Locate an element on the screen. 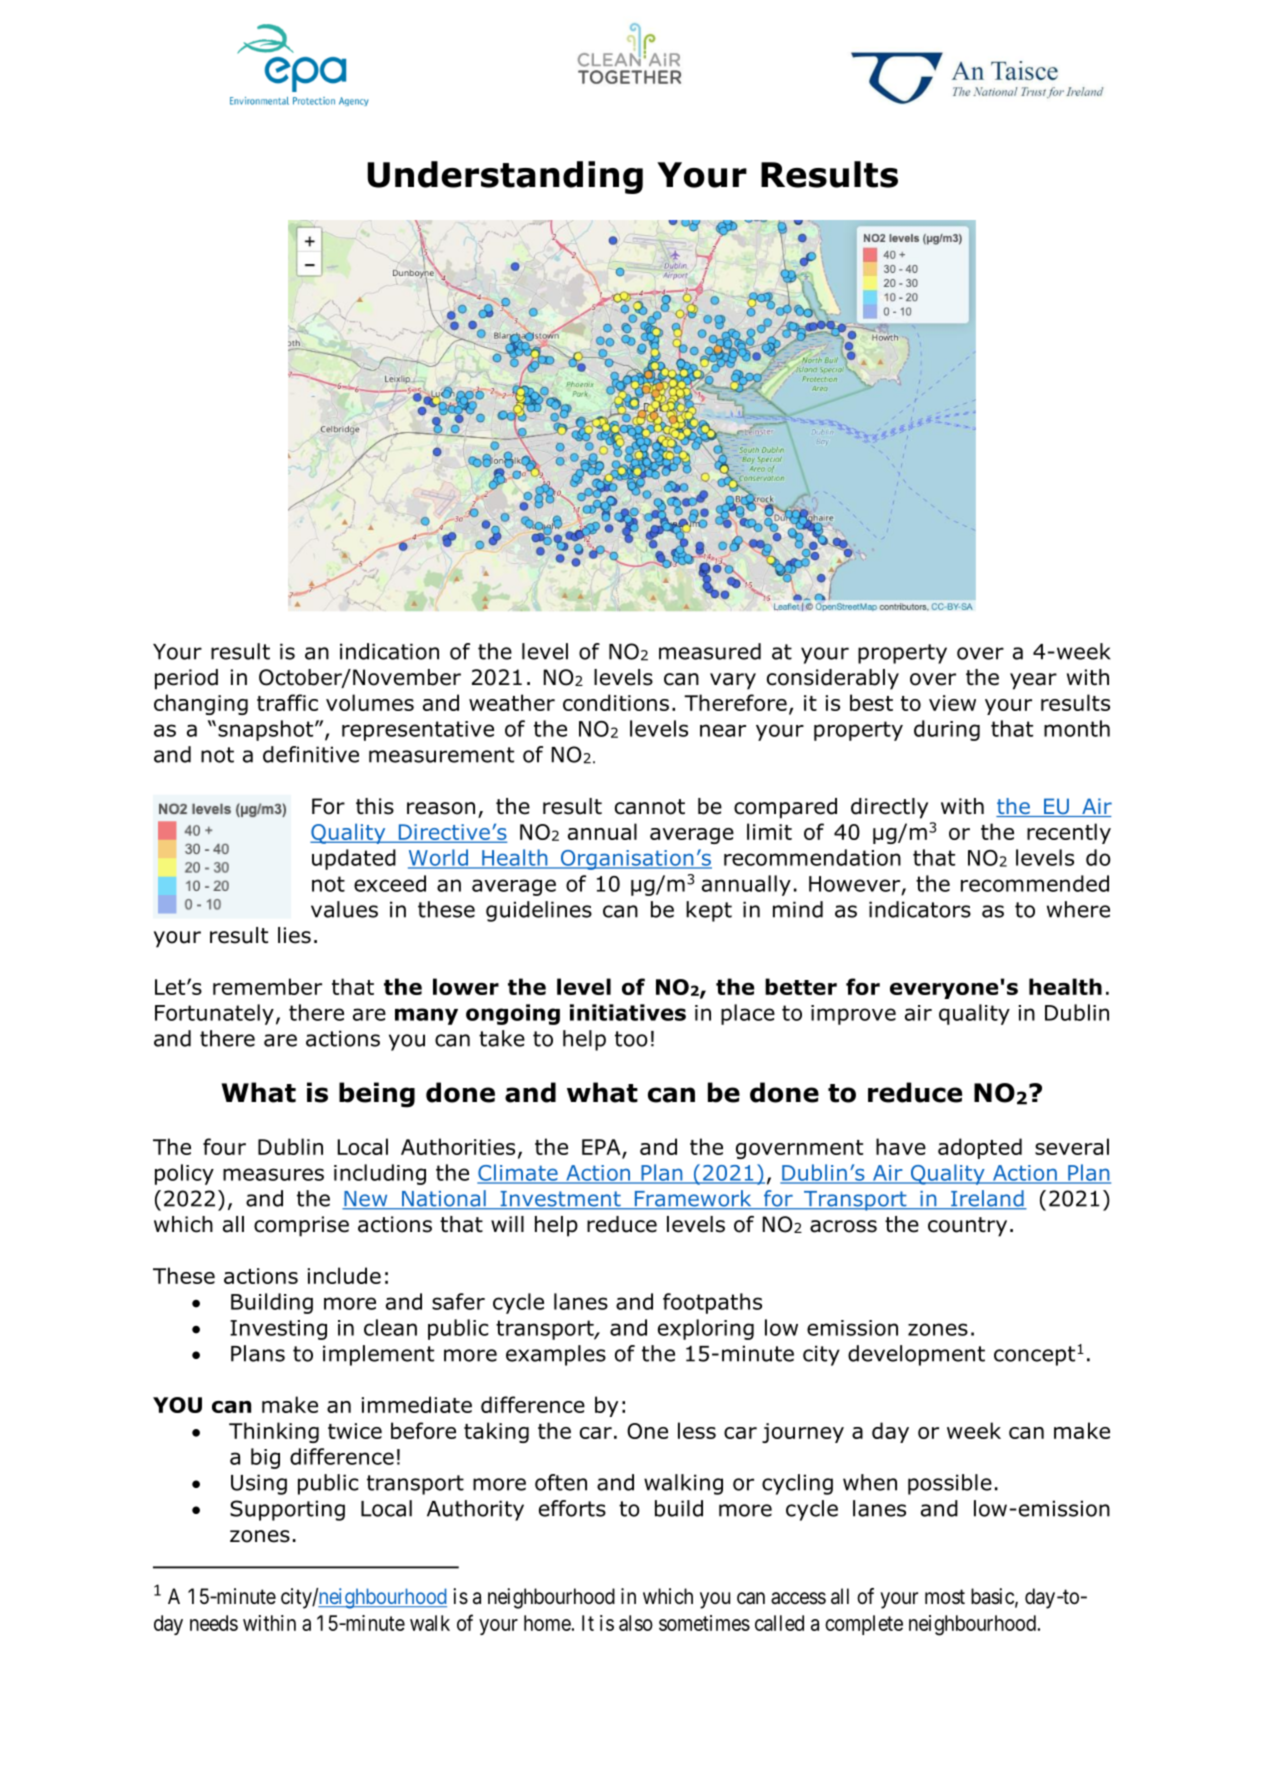 This screenshot has height=1788, width=1264. also is located at coordinates (636, 1623).
